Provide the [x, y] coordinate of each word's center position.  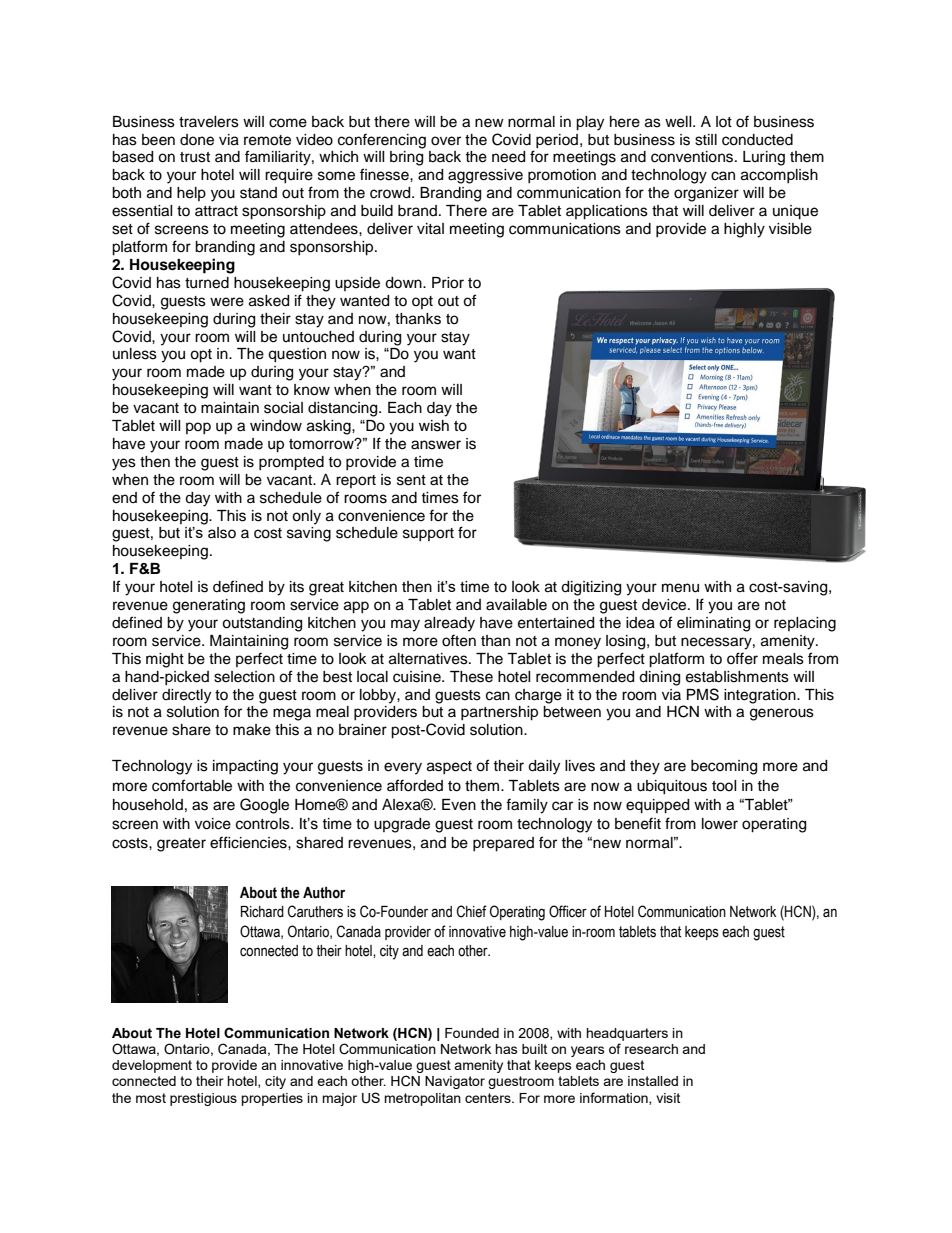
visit [668, 1098]
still [706, 140]
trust [195, 157]
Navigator [455, 1082]
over [446, 141]
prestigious [203, 1099]
